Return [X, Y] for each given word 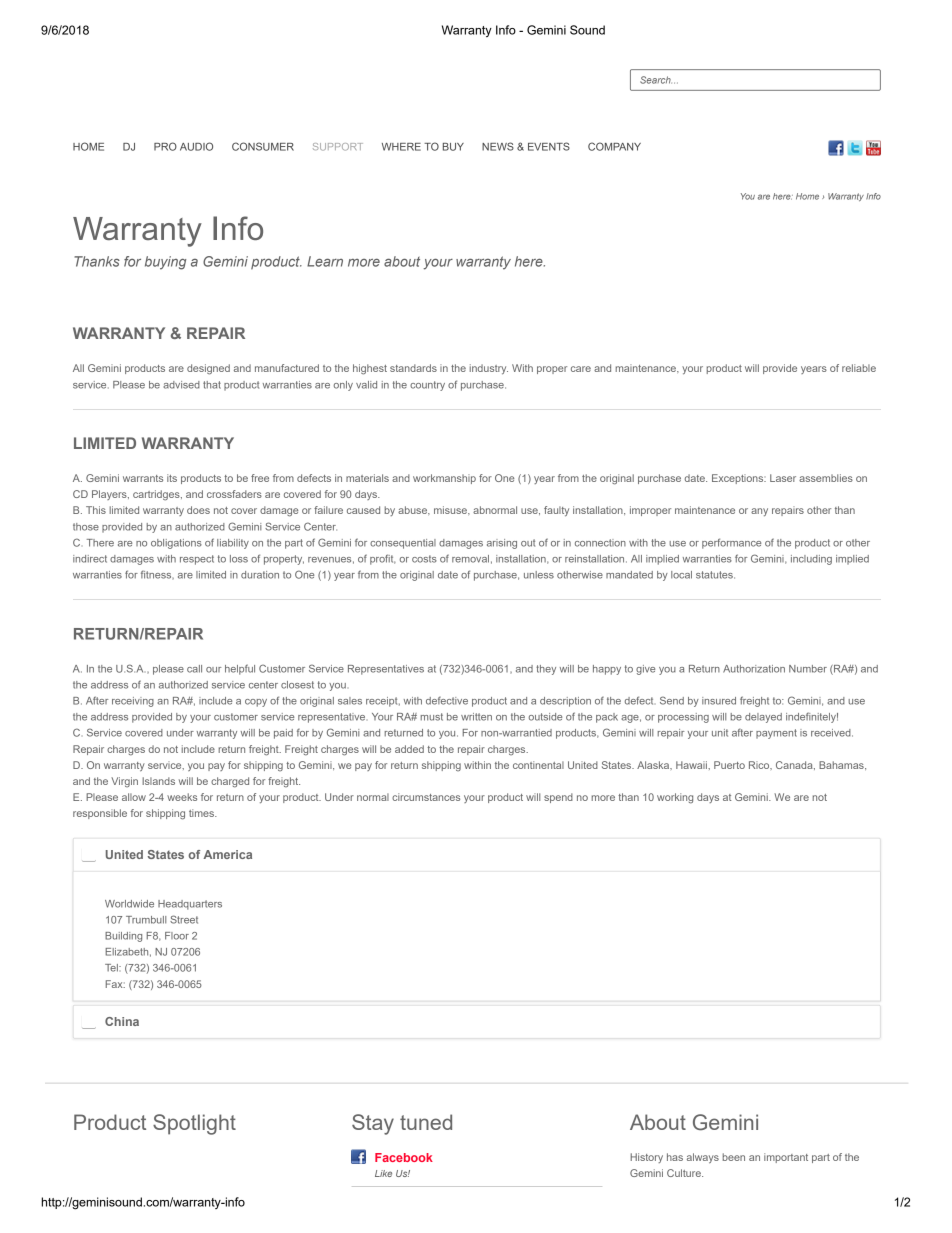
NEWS [498, 146]
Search [656, 80]
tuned [426, 1122]
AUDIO [196, 146]
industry [489, 369]
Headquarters [190, 905]
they [546, 670]
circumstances [426, 797]
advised [181, 385]
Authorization [754, 669]
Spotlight [194, 1124]
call [194, 669]
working [675, 798]
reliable [859, 368]
